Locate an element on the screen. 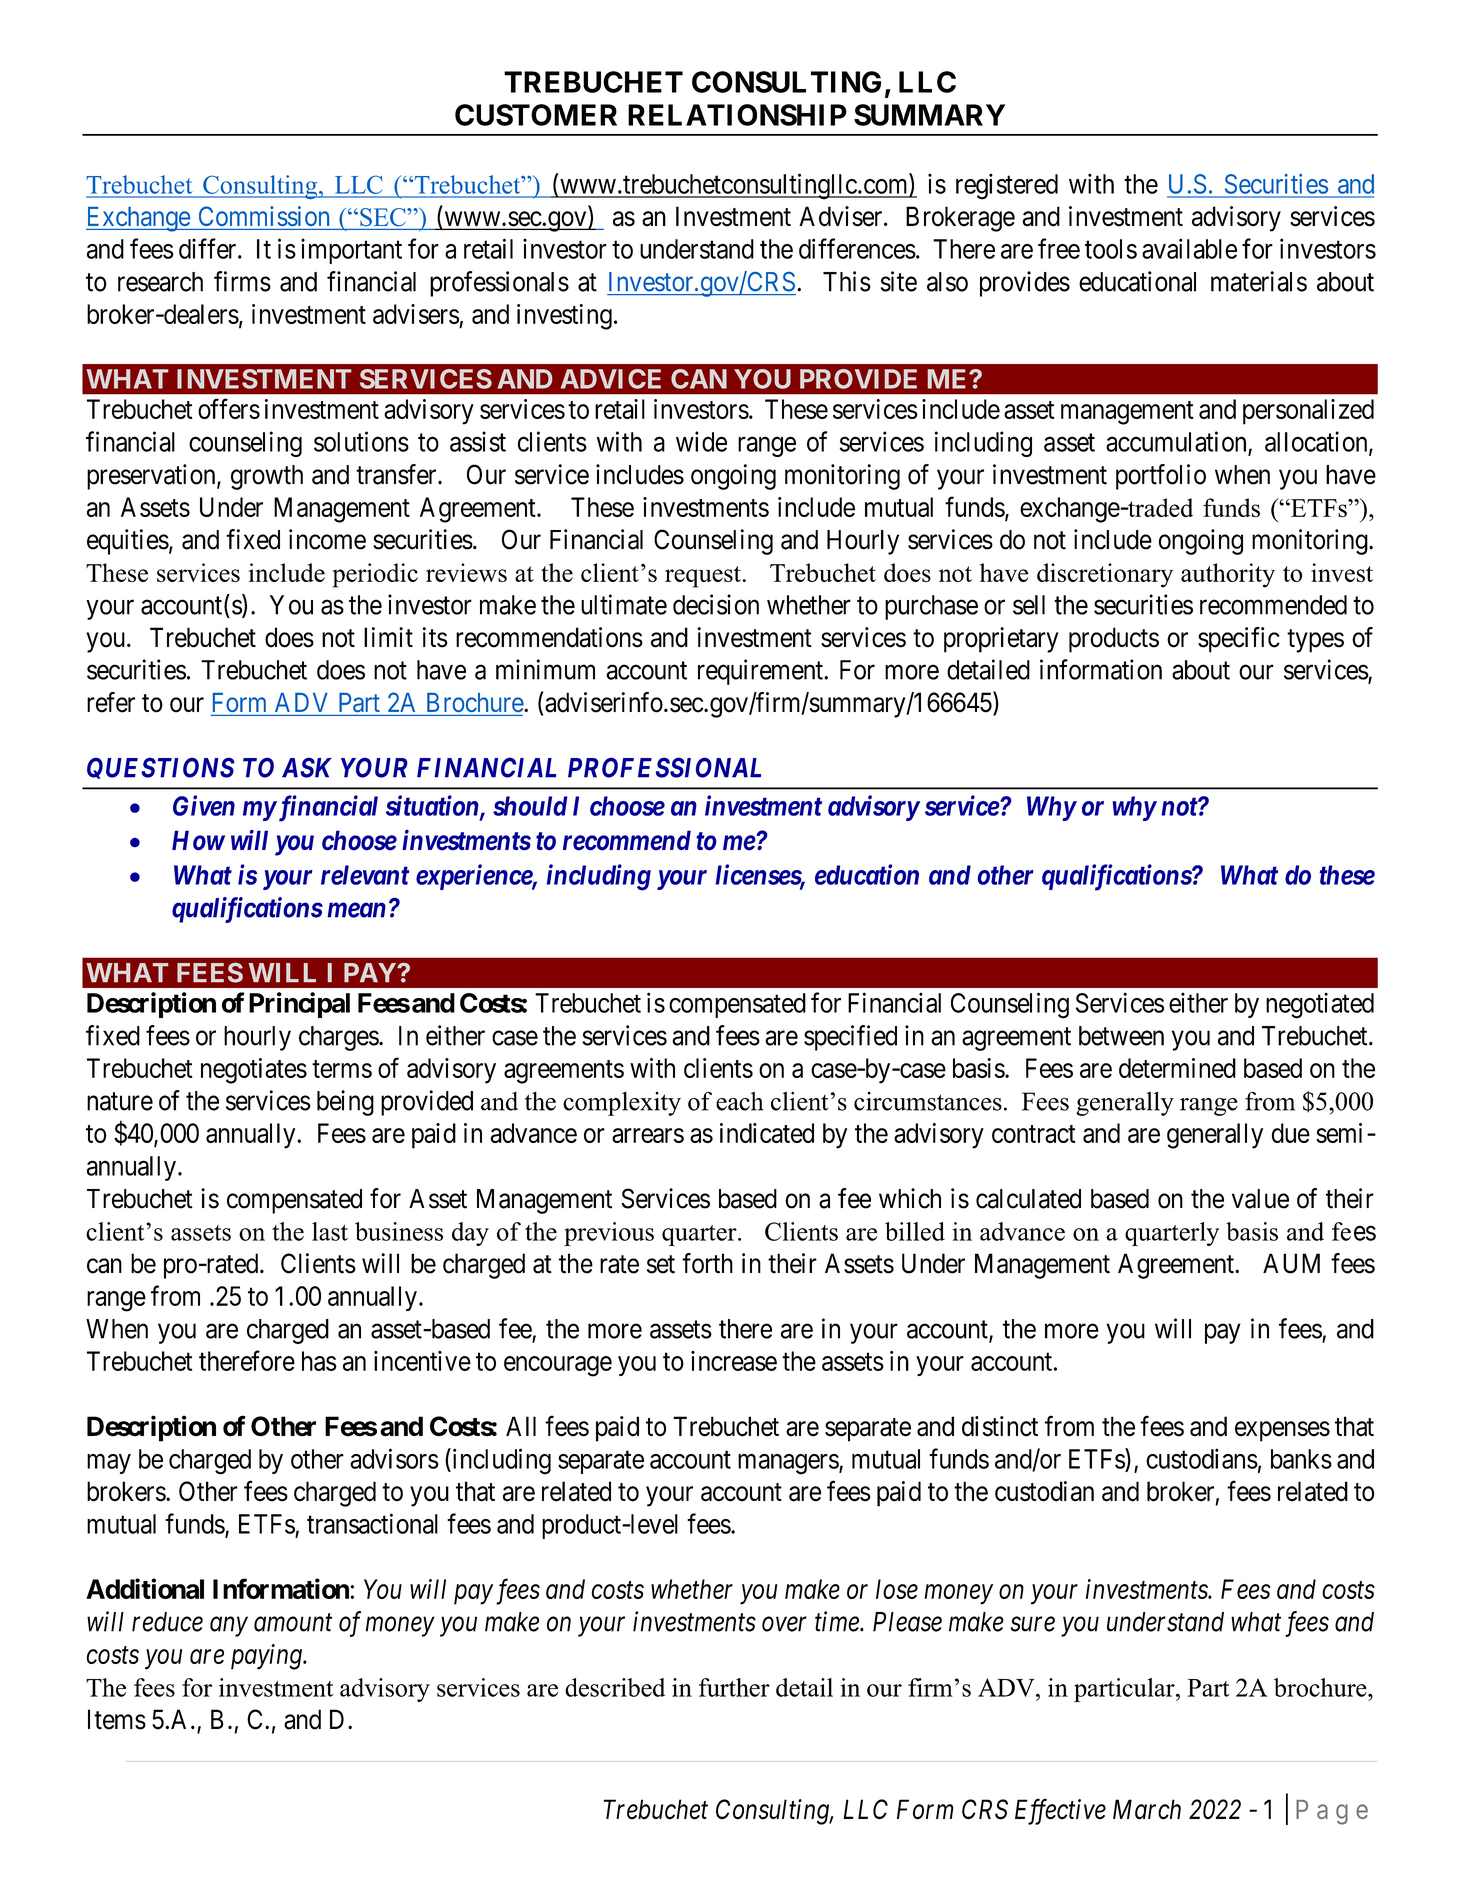 The width and height of the screenshot is (1460, 1889). value is located at coordinates (1260, 1199).
